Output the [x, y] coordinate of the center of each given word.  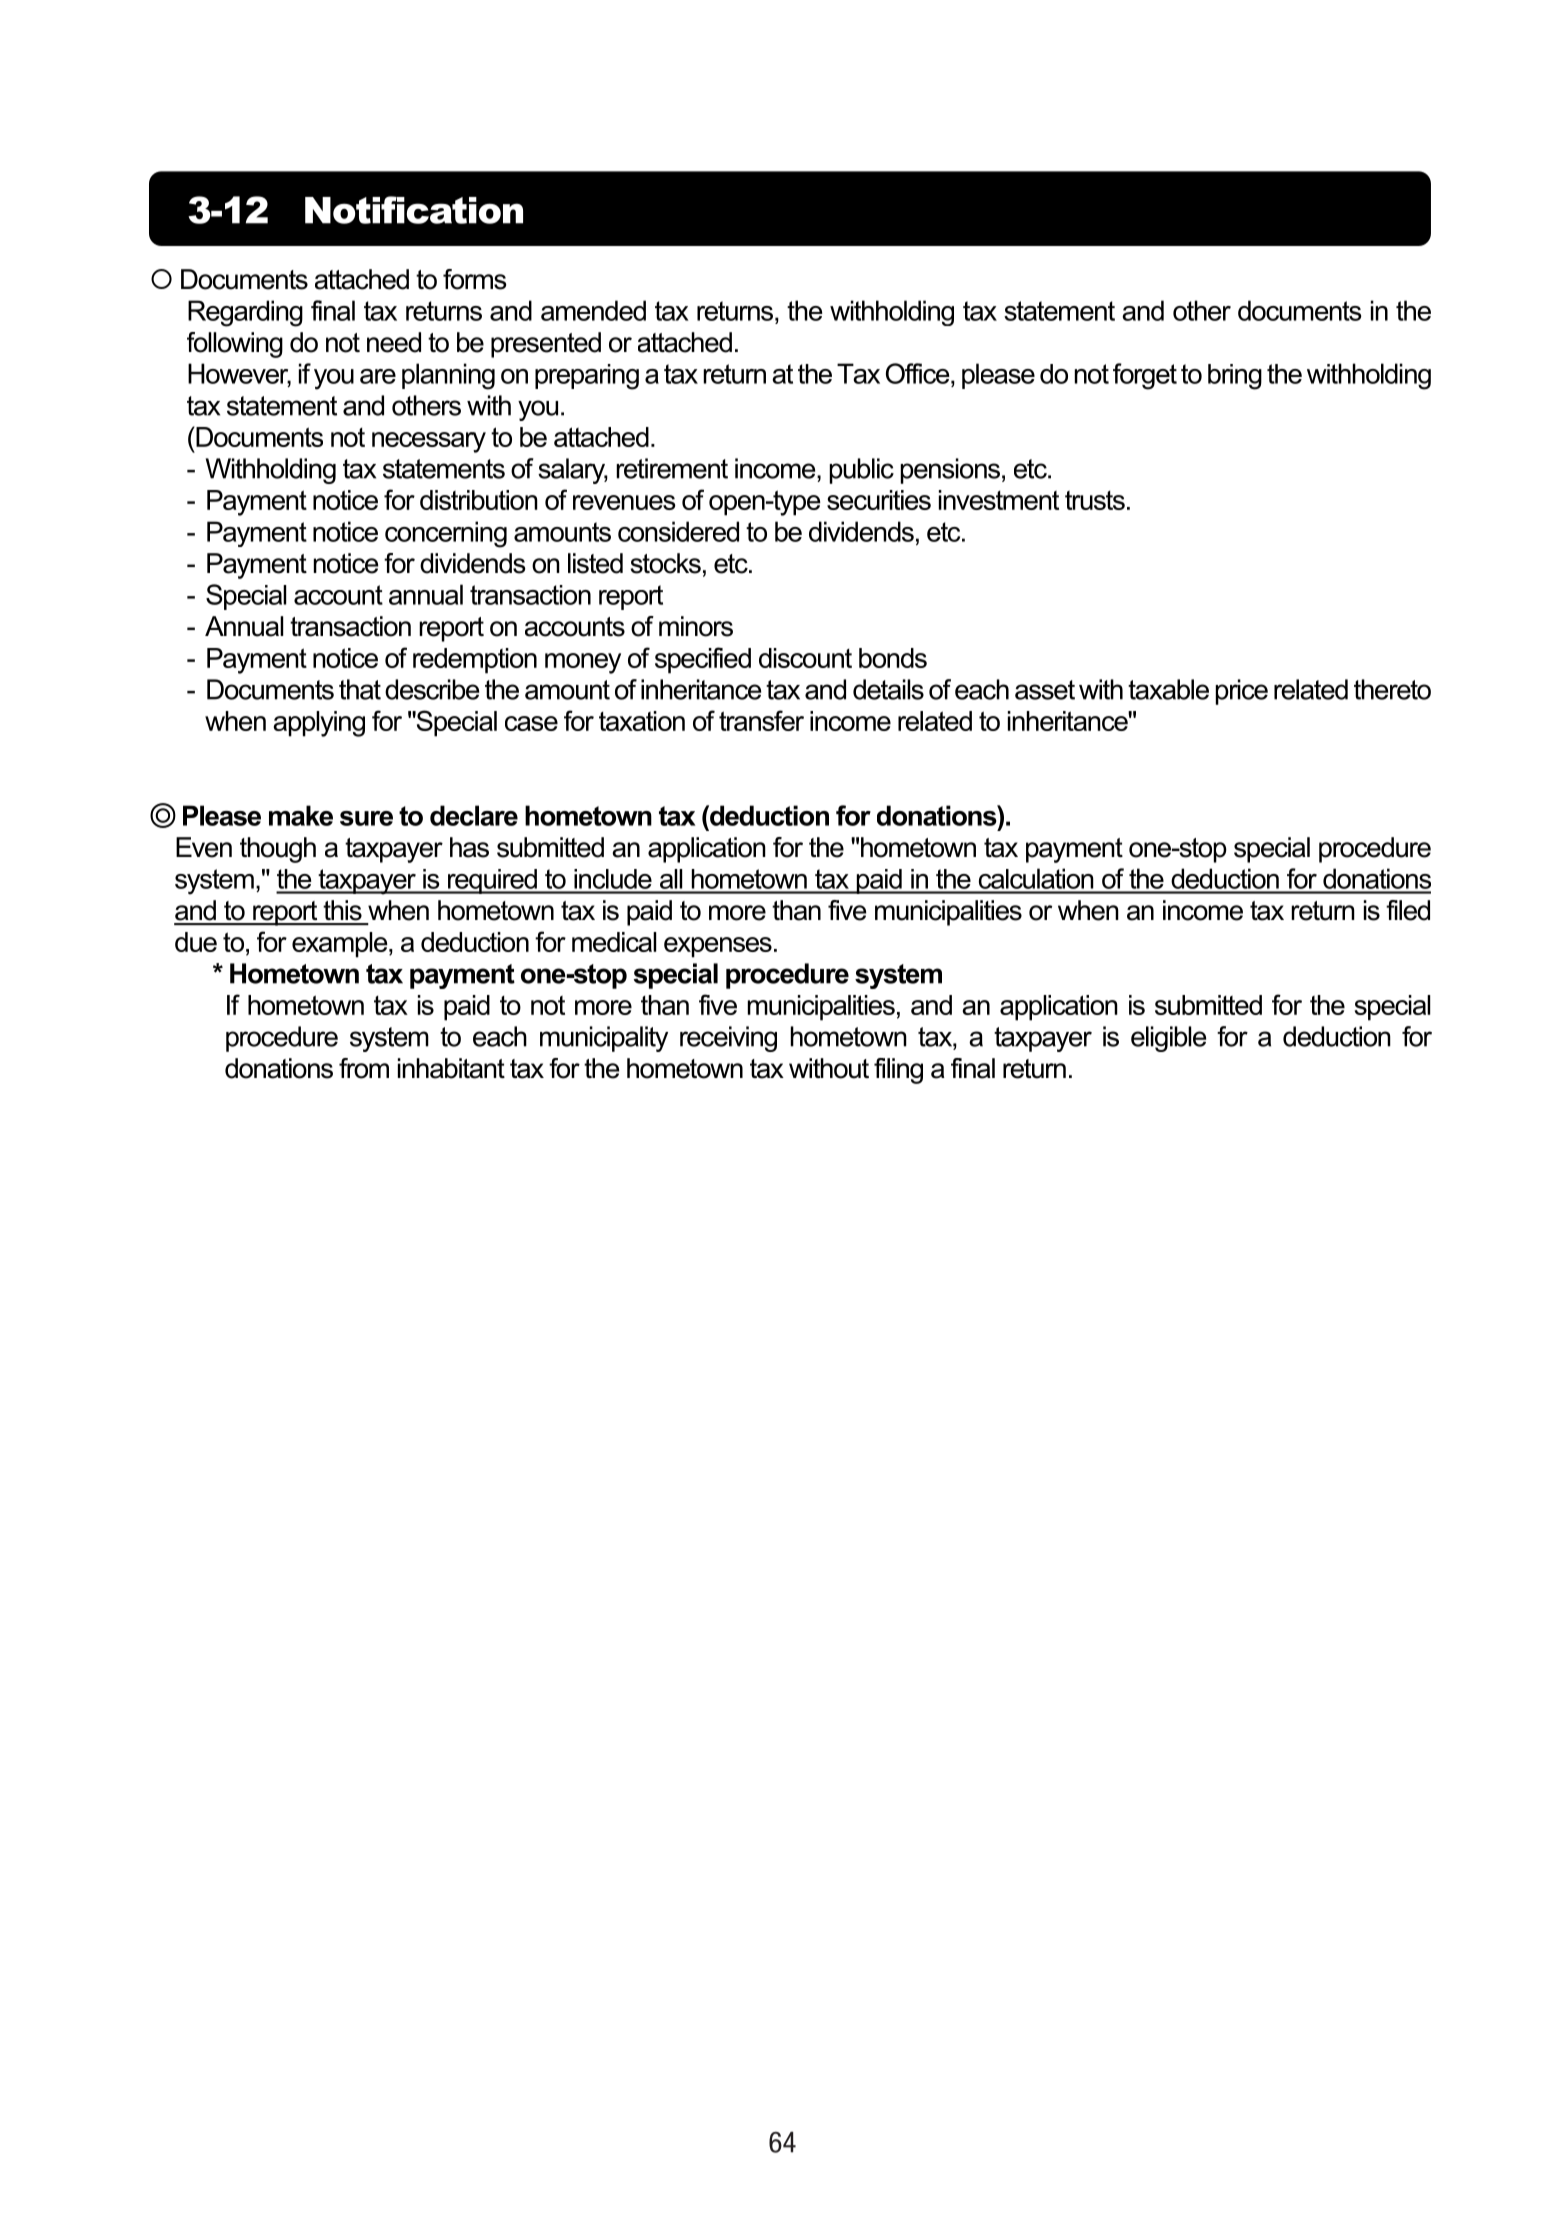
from [364, 1068]
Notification [414, 210]
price [1242, 692]
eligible [1168, 1039]
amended [593, 310]
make [301, 815]
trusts [1095, 500]
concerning [446, 534]
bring [1235, 377]
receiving [728, 1039]
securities [879, 500]
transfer [761, 720]
